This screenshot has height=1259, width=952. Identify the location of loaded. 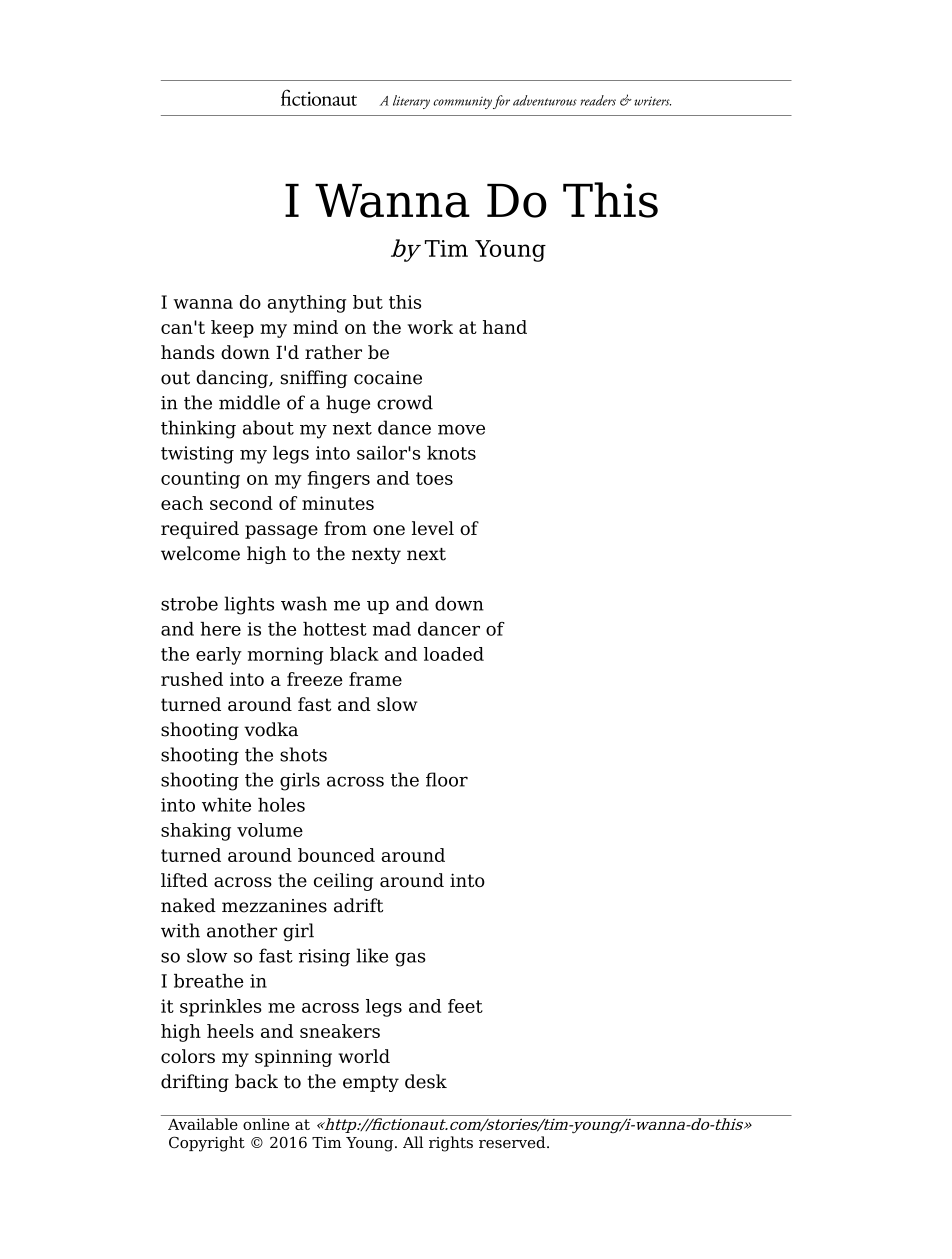
(454, 654).
